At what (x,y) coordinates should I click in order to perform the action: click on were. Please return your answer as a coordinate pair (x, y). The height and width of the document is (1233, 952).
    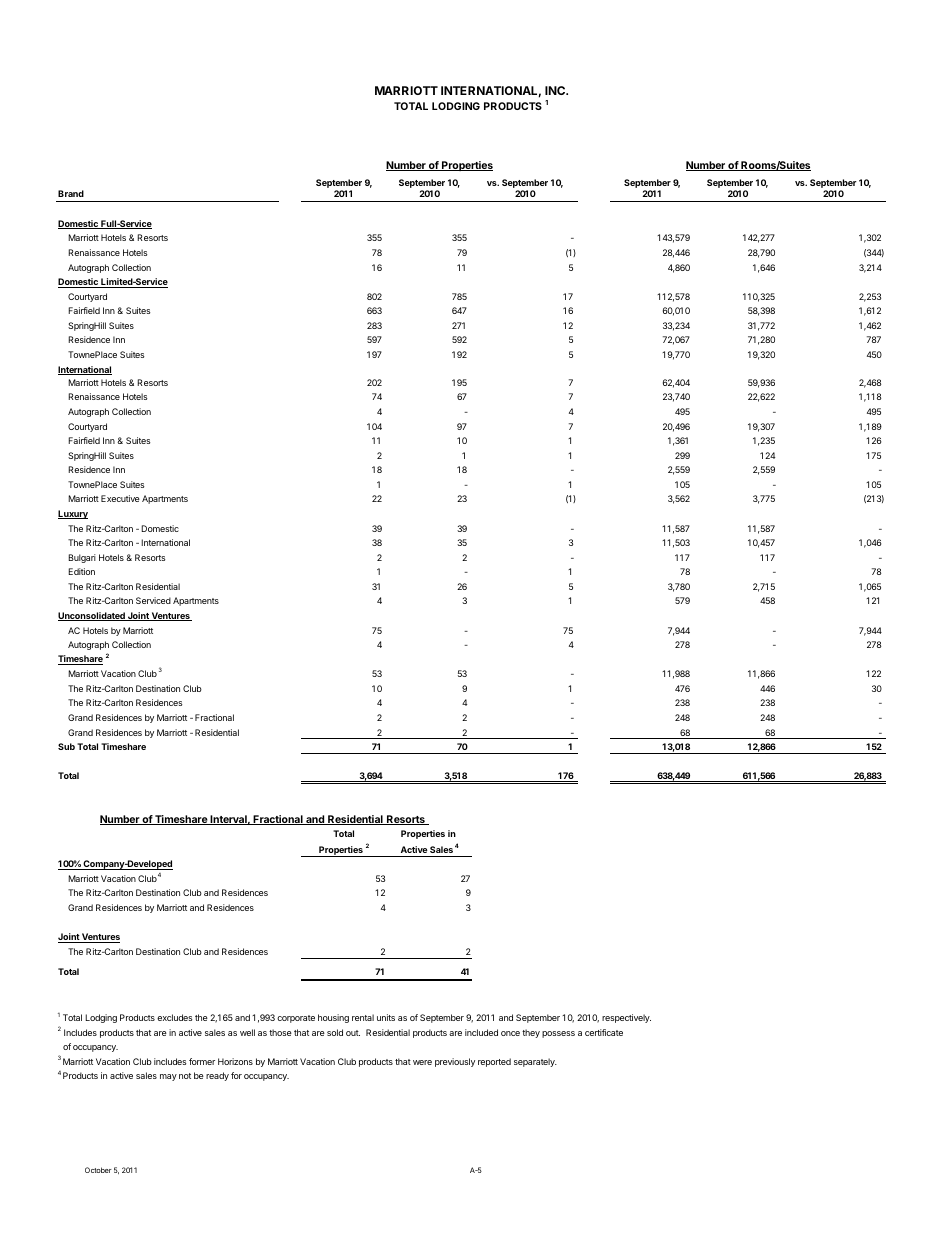
    Looking at the image, I should click on (422, 1062).
